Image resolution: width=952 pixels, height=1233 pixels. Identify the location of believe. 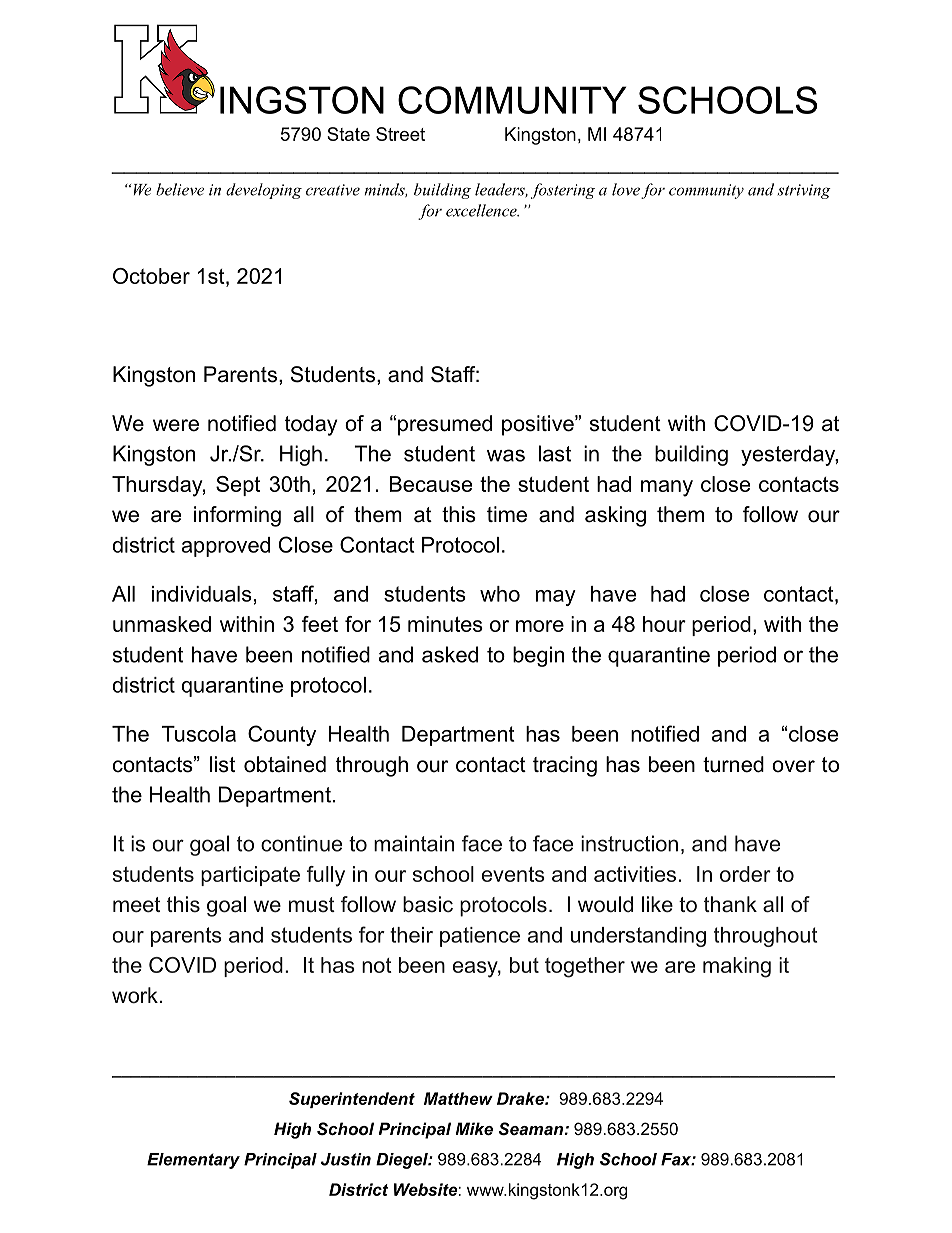
(180, 189).
